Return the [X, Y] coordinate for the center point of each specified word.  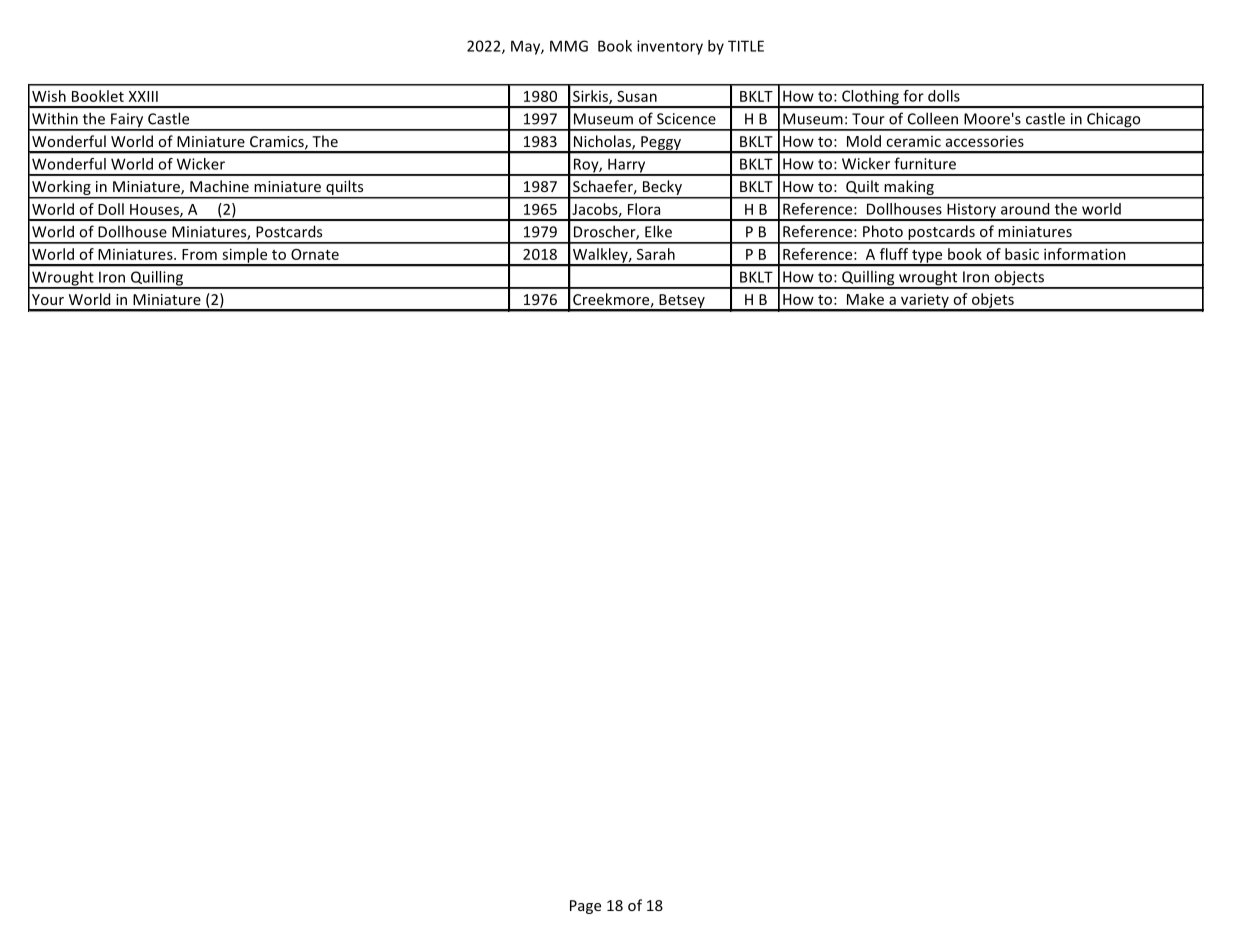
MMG [569, 46]
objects [1019, 279]
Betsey [682, 302]
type [927, 257]
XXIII [143, 96]
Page [585, 907]
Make [865, 299]
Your [48, 299]
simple [245, 256]
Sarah [656, 254]
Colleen [933, 118]
